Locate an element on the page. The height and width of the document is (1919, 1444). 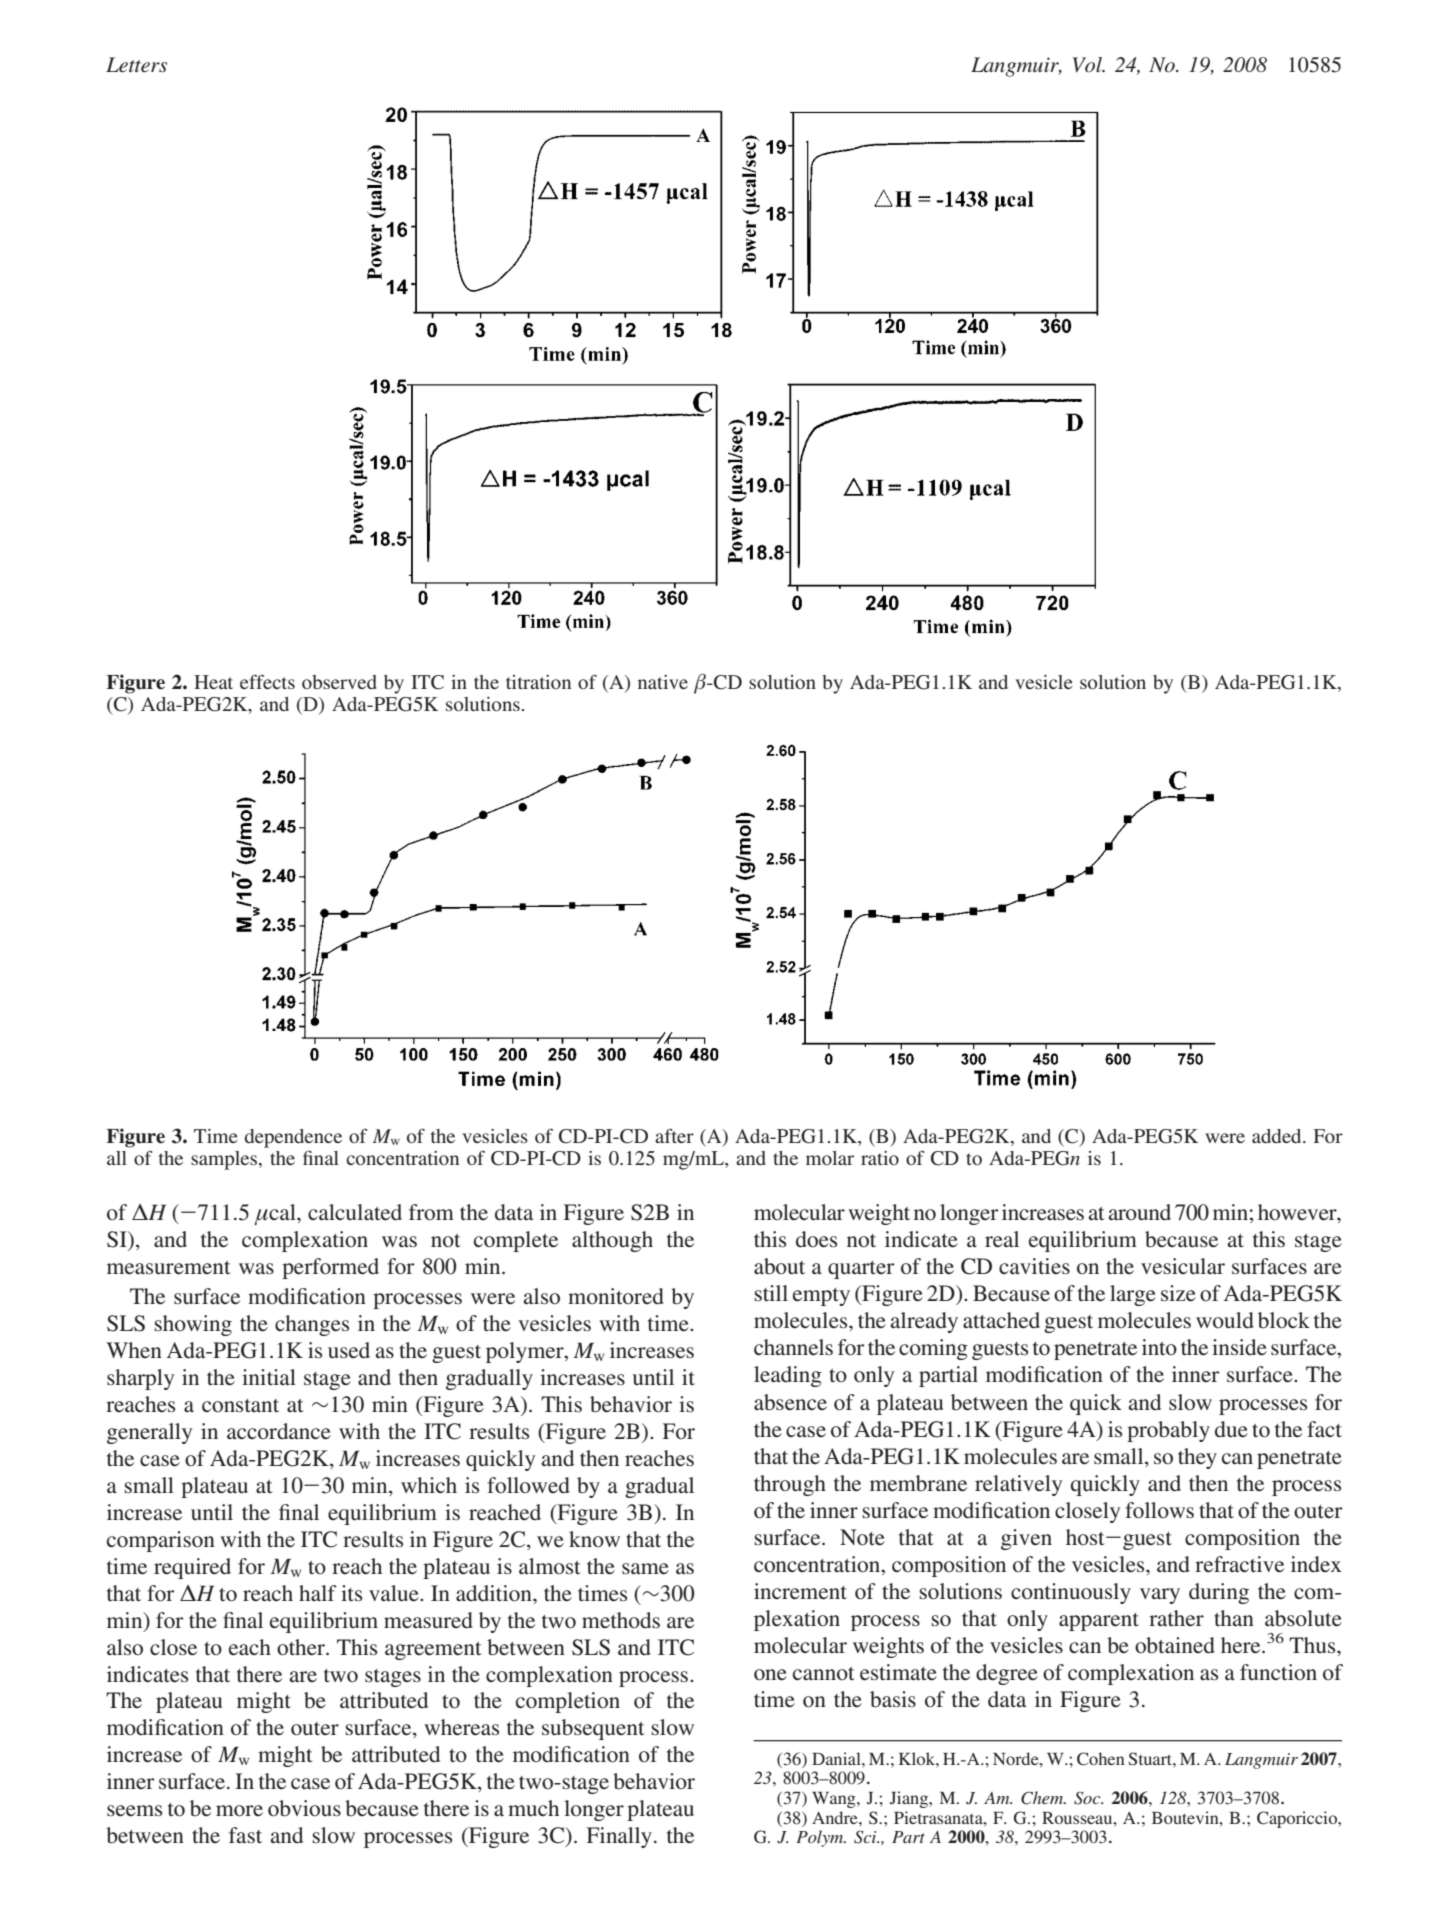
Vol is located at coordinates (1088, 65).
